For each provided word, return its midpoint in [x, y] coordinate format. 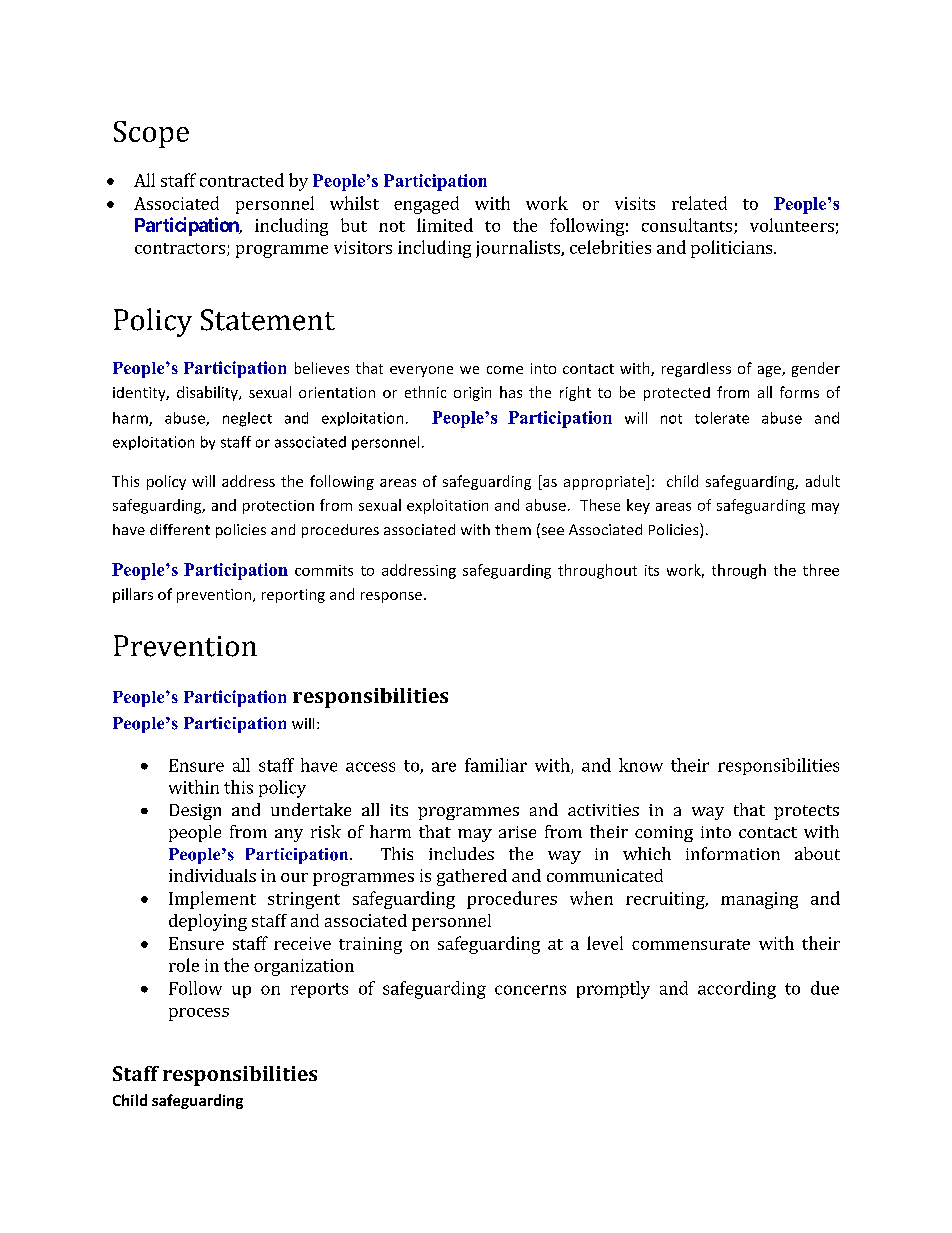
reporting [293, 596]
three [821, 570]
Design [195, 812]
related [699, 203]
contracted [242, 180]
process [199, 1014]
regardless [696, 369]
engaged [426, 205]
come [505, 370]
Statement [268, 320]
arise [517, 832]
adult [823, 481]
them [513, 529]
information [733, 853]
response [391, 597]
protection [278, 507]
